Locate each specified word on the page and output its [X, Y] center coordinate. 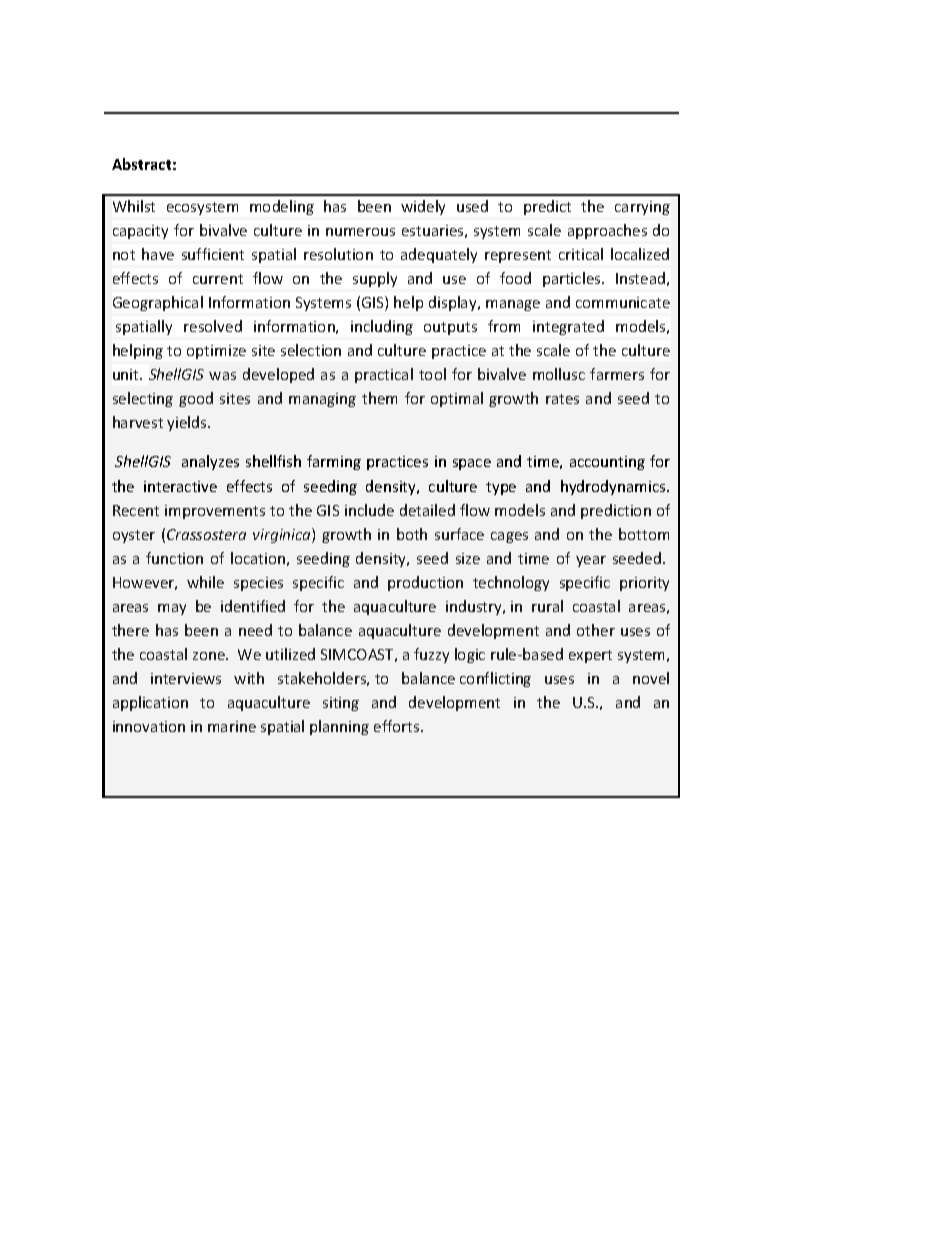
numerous [360, 232]
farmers [617, 374]
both [412, 534]
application [150, 703]
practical [384, 375]
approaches [607, 231]
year [591, 561]
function [174, 558]
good [196, 399]
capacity [140, 232]
